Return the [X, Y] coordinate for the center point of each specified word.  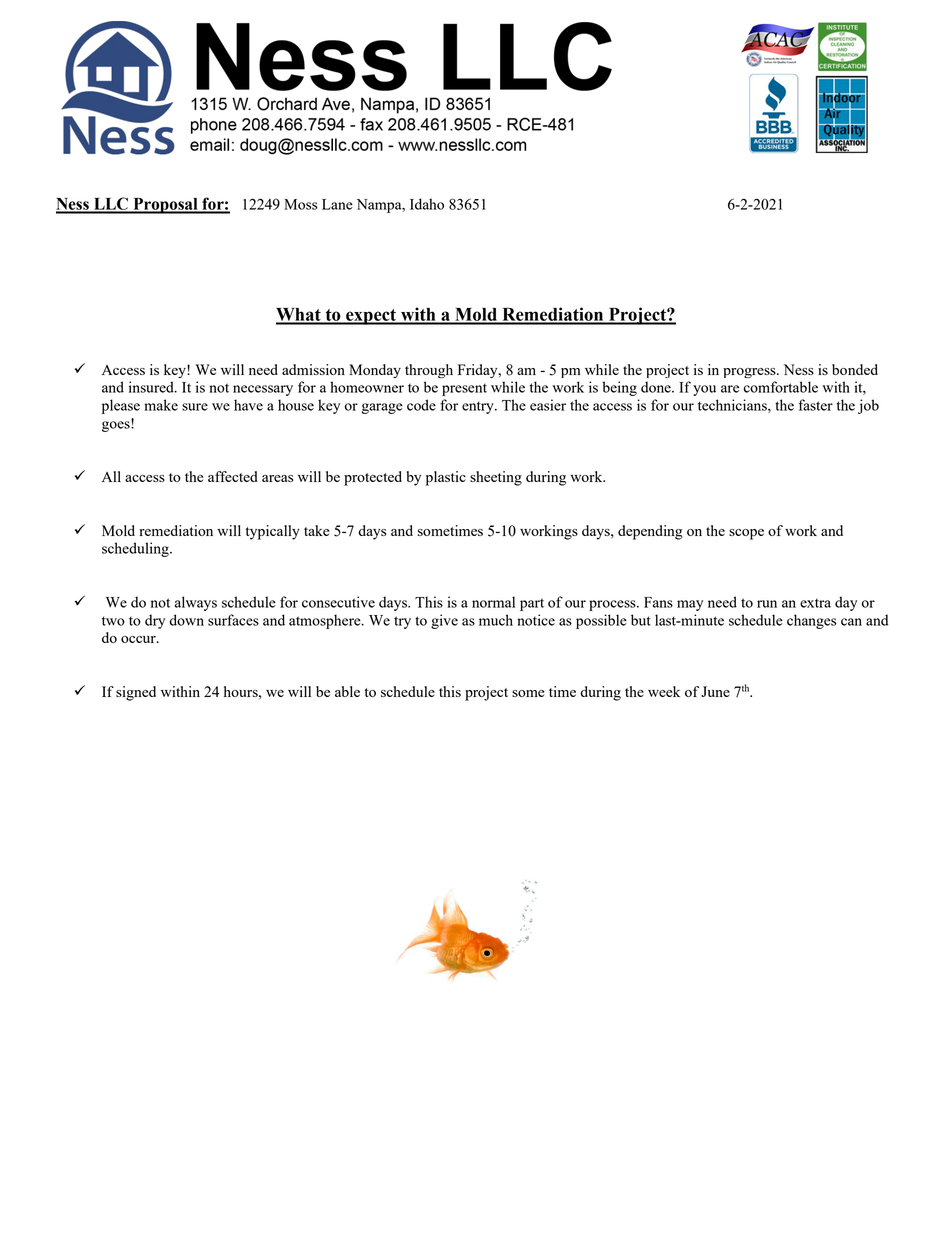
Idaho [427, 204]
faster [815, 405]
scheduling [136, 549]
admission [313, 369]
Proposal [165, 206]
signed [136, 693]
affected [233, 476]
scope [746, 534]
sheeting [496, 478]
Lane [337, 204]
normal [493, 602]
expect [371, 317]
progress [750, 373]
